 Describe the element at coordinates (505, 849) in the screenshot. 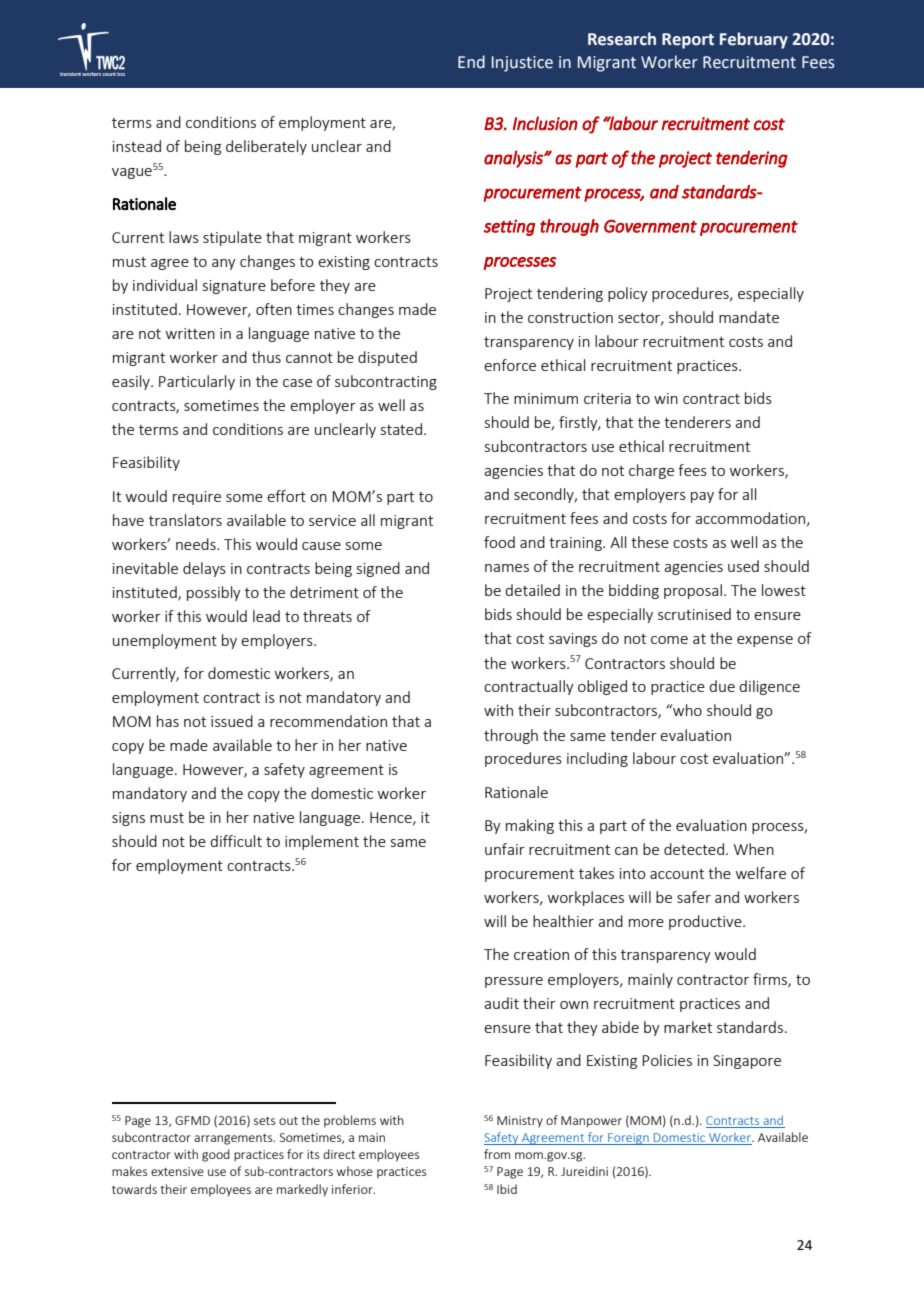

I see `unfair` at that location.
